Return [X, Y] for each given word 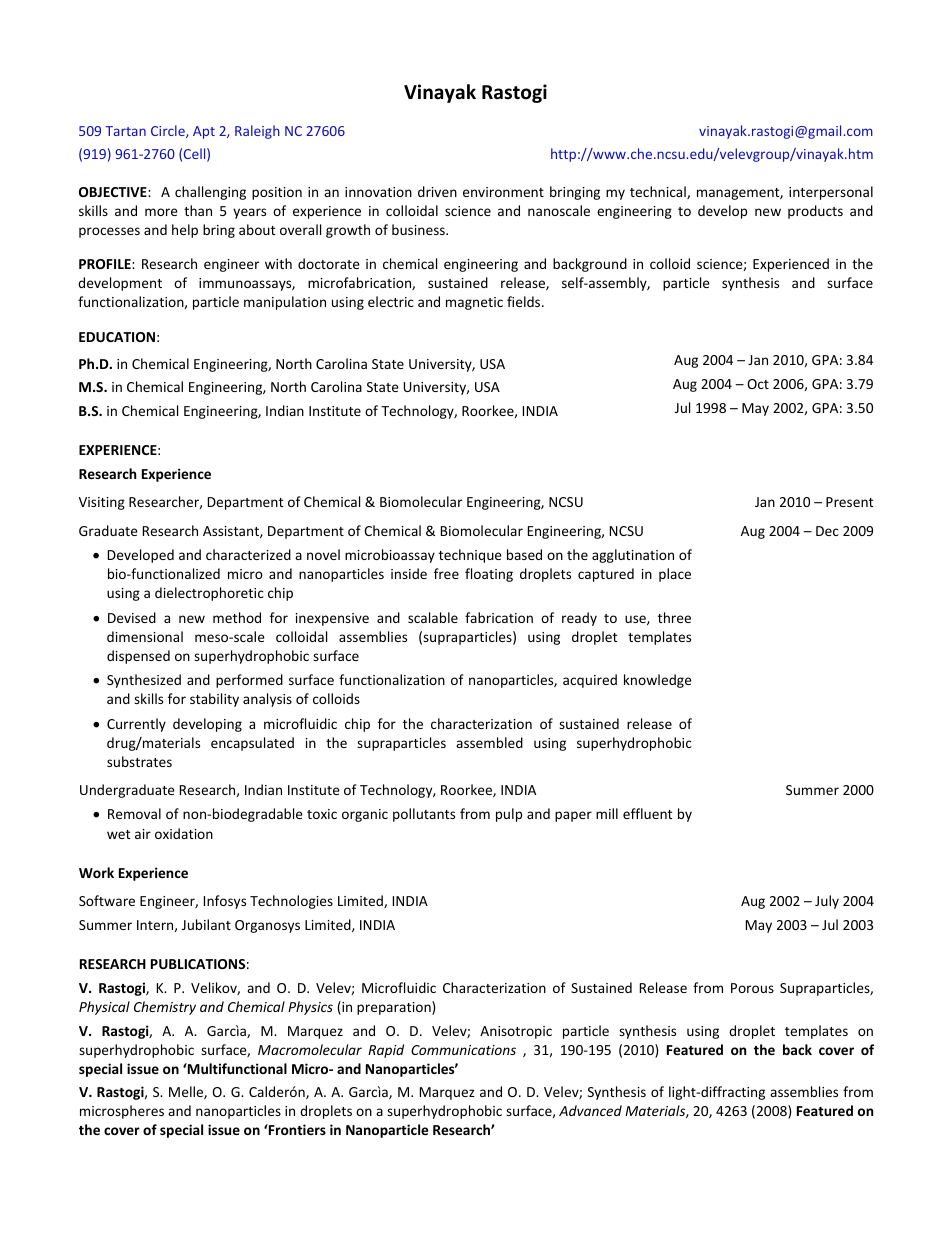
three [674, 617]
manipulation [285, 303]
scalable [433, 617]
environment [503, 192]
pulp [509, 815]
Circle [169, 131]
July [827, 902]
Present [849, 502]
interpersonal [831, 193]
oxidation [184, 833]
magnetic [474, 303]
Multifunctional [236, 1068]
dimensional [145, 636]
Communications [463, 1050]
